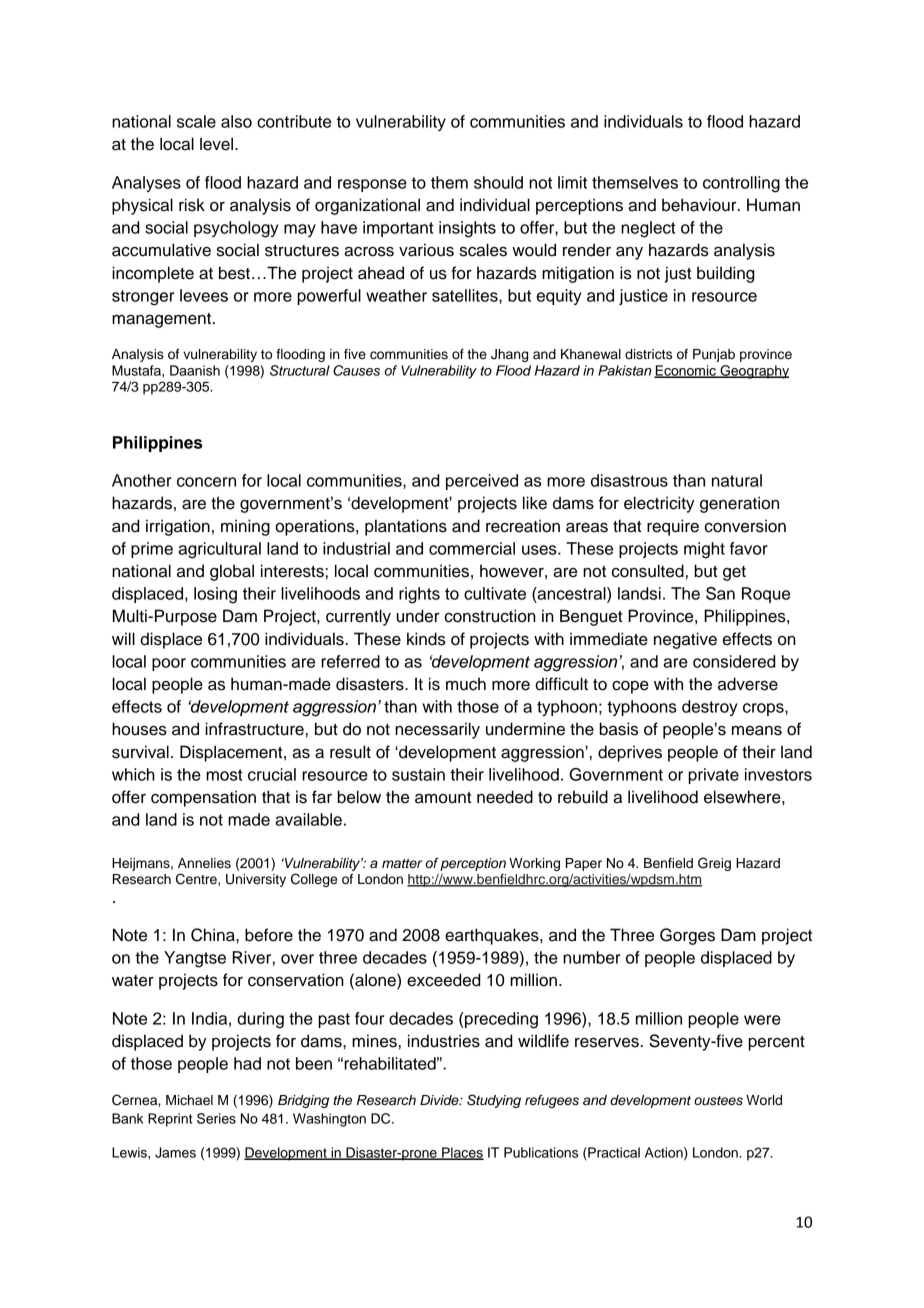 Image resolution: width=924 pixels, height=1308 pixels. What do you see at coordinates (218, 144) in the document?
I see `level` at bounding box center [218, 144].
